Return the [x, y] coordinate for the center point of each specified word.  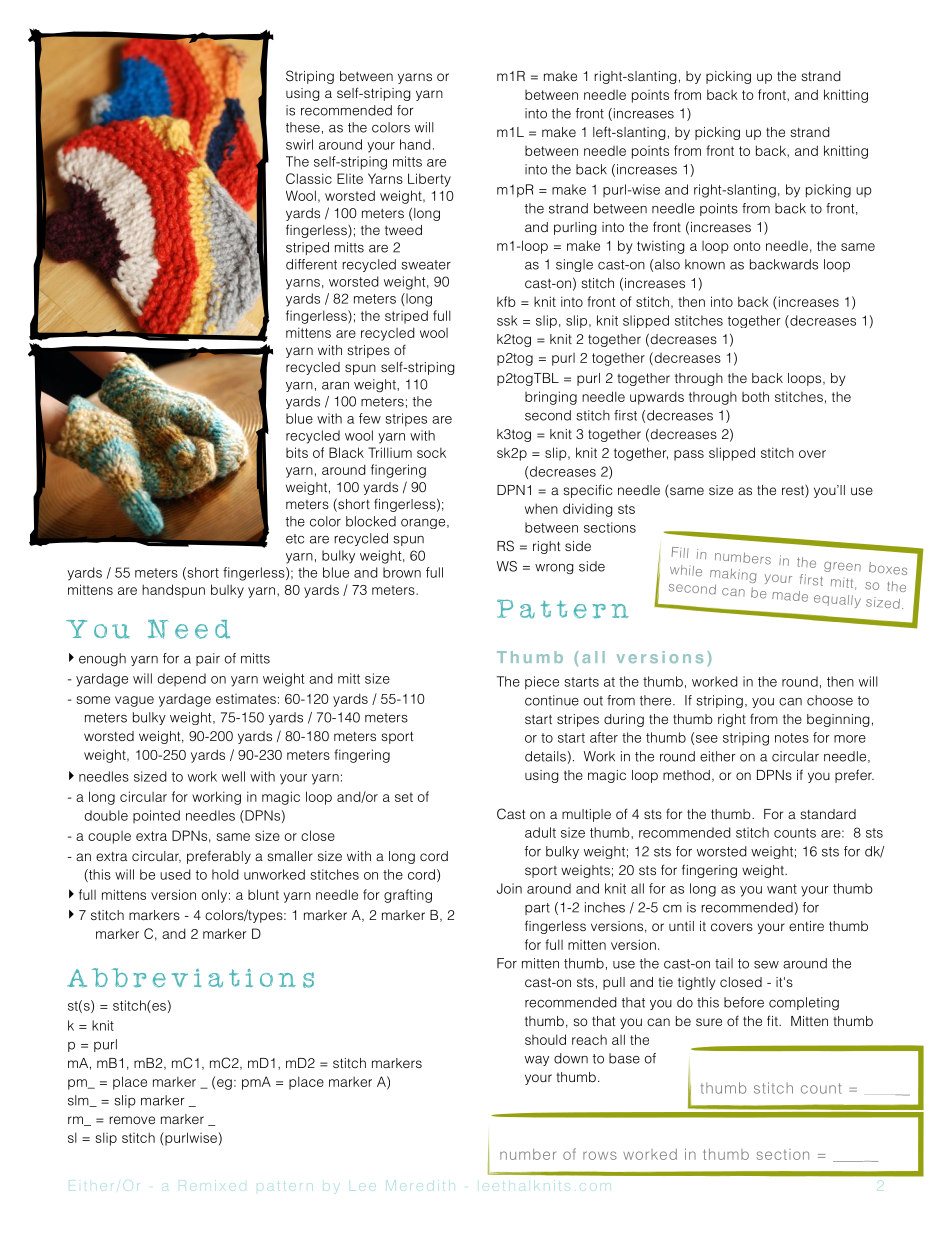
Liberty [429, 180]
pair [208, 659]
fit [773, 1020]
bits [297, 452]
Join [509, 888]
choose [830, 700]
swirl [299, 144]
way [537, 1061]
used [175, 874]
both [755, 396]
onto [747, 246]
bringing [551, 398]
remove [132, 1120]
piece [542, 683]
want [782, 889]
